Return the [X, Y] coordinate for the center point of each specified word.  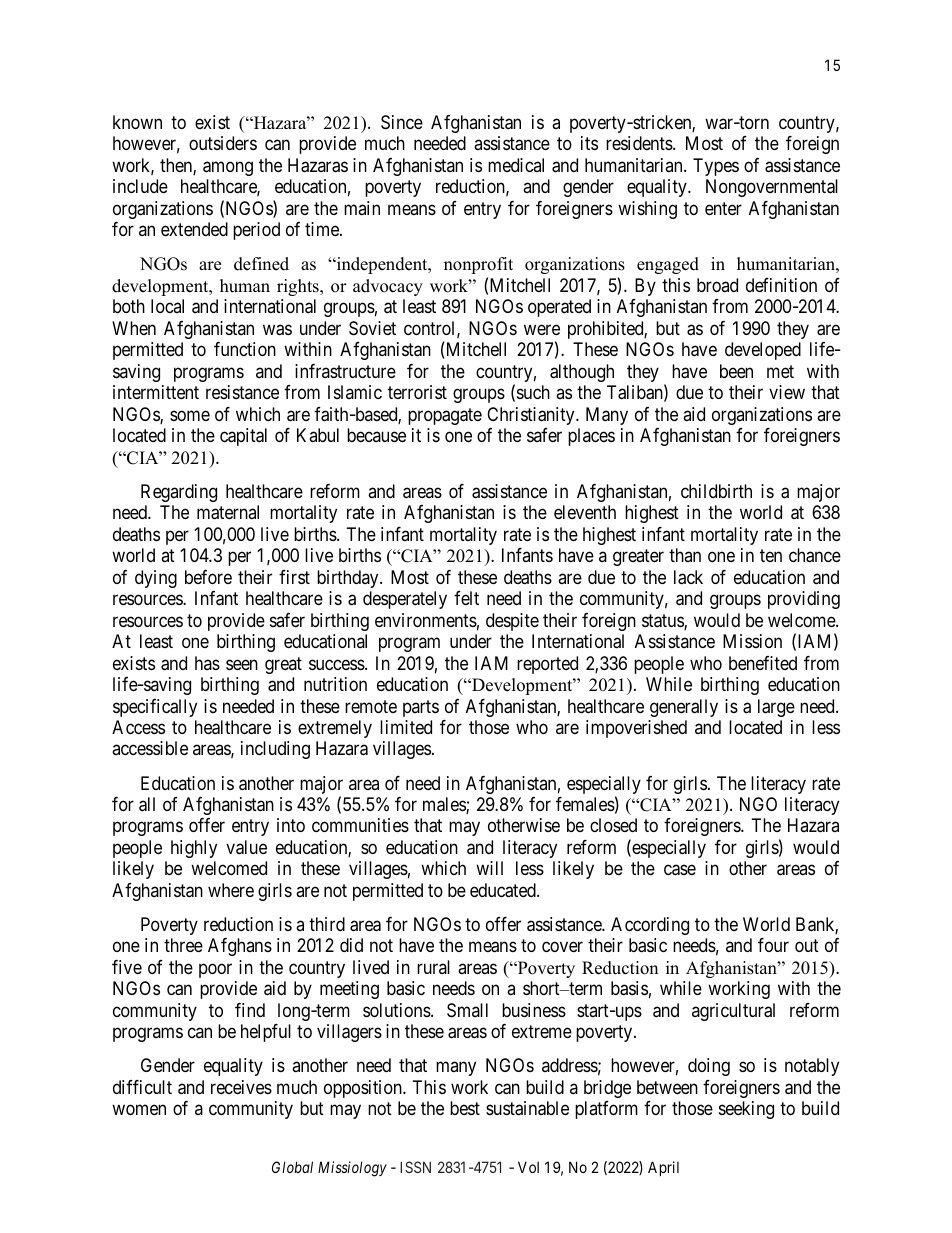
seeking [746, 1110]
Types [716, 167]
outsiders [223, 143]
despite [512, 622]
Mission [752, 641]
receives [241, 1087]
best [465, 1108]
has [207, 663]
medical [516, 165]
